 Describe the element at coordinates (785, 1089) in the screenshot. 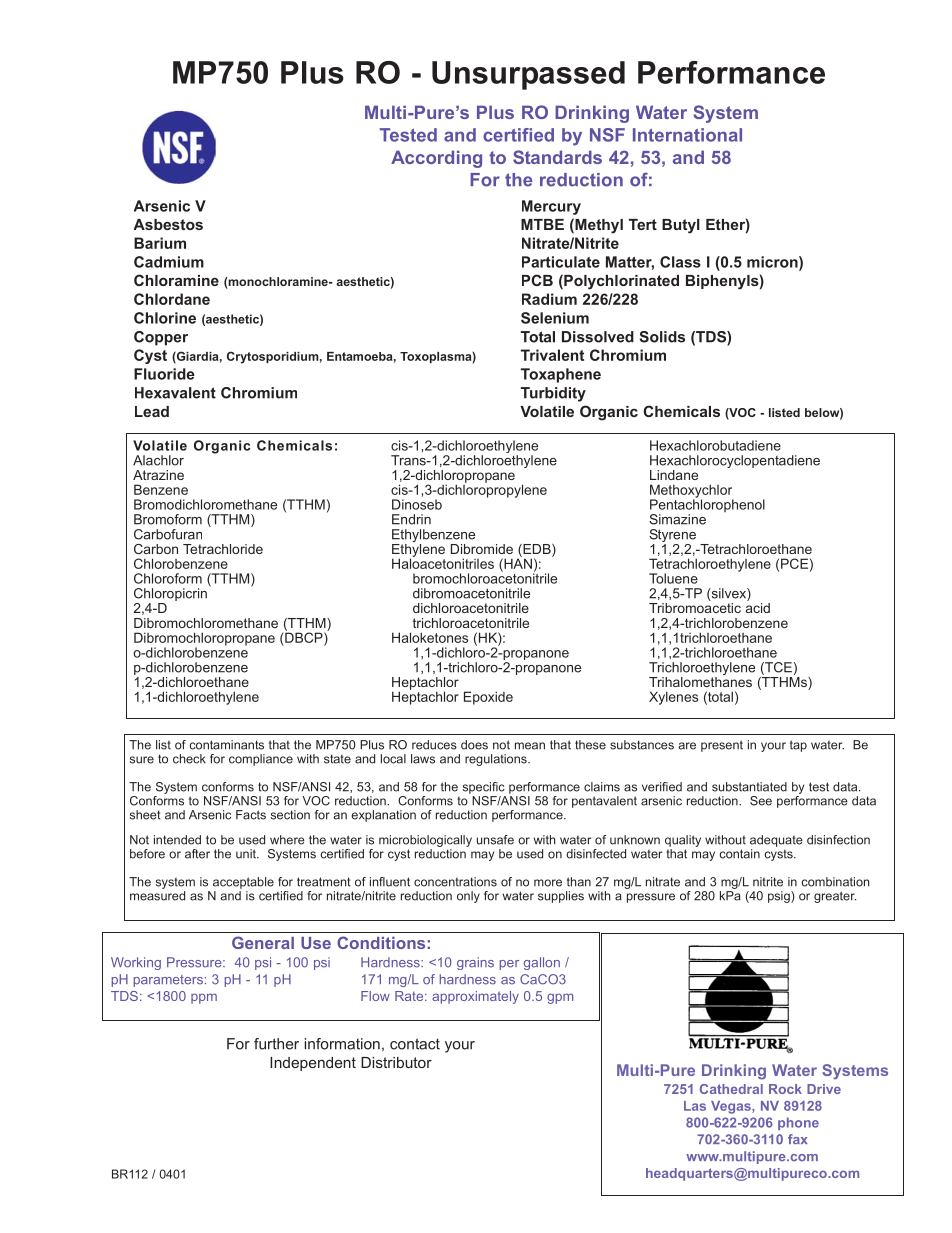

I see `Rock` at that location.
